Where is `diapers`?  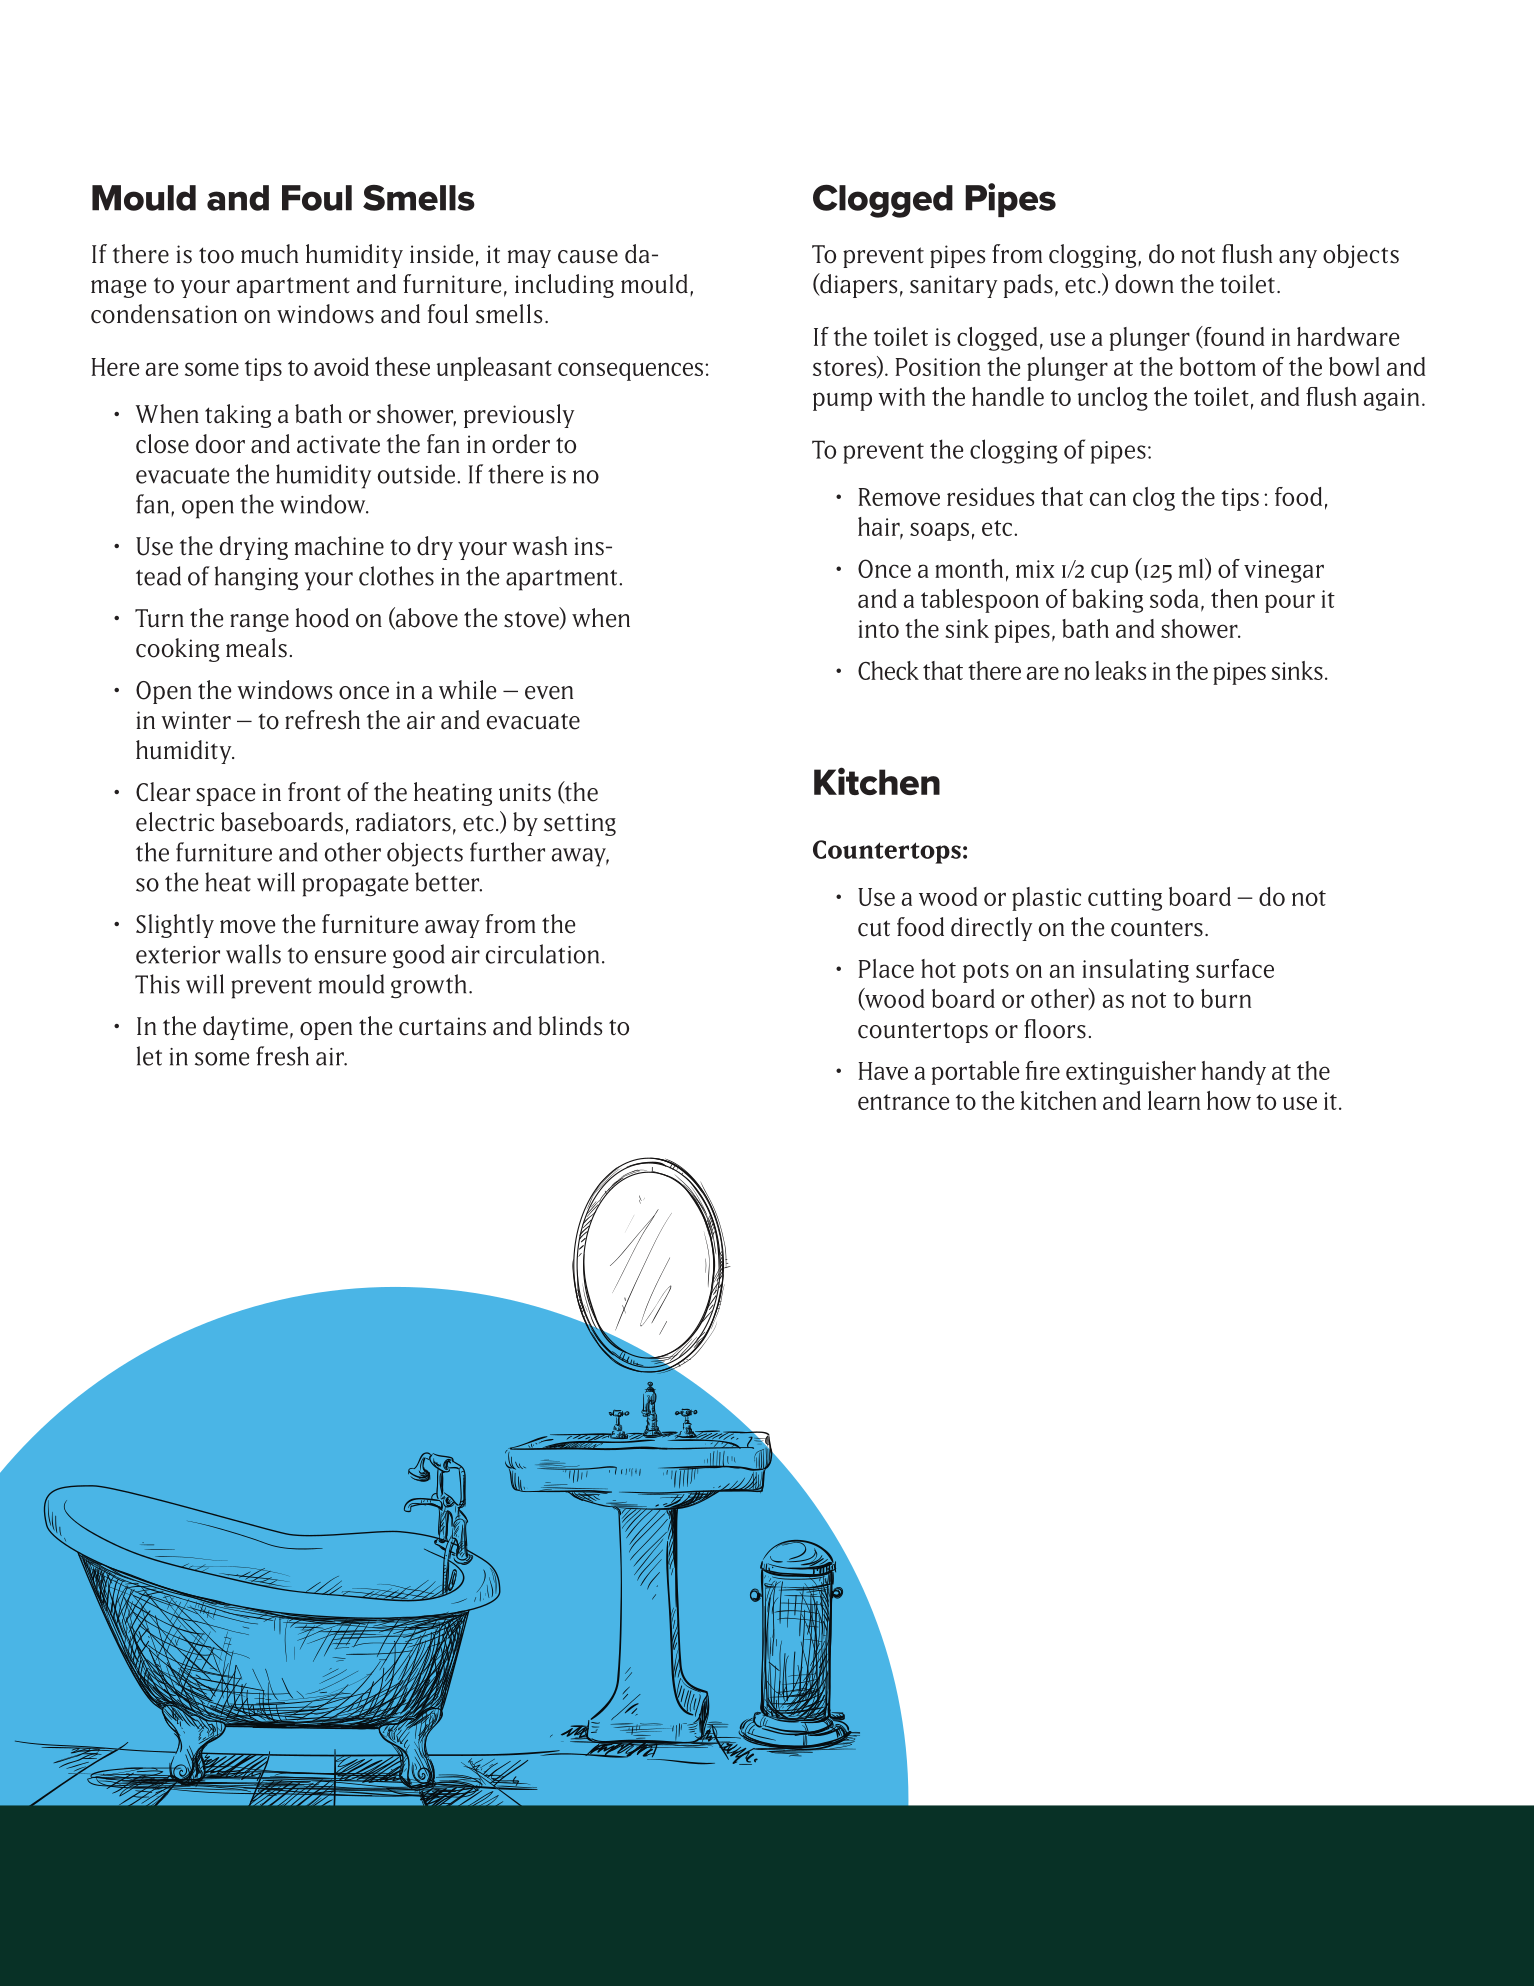
diapers is located at coordinates (858, 285).
